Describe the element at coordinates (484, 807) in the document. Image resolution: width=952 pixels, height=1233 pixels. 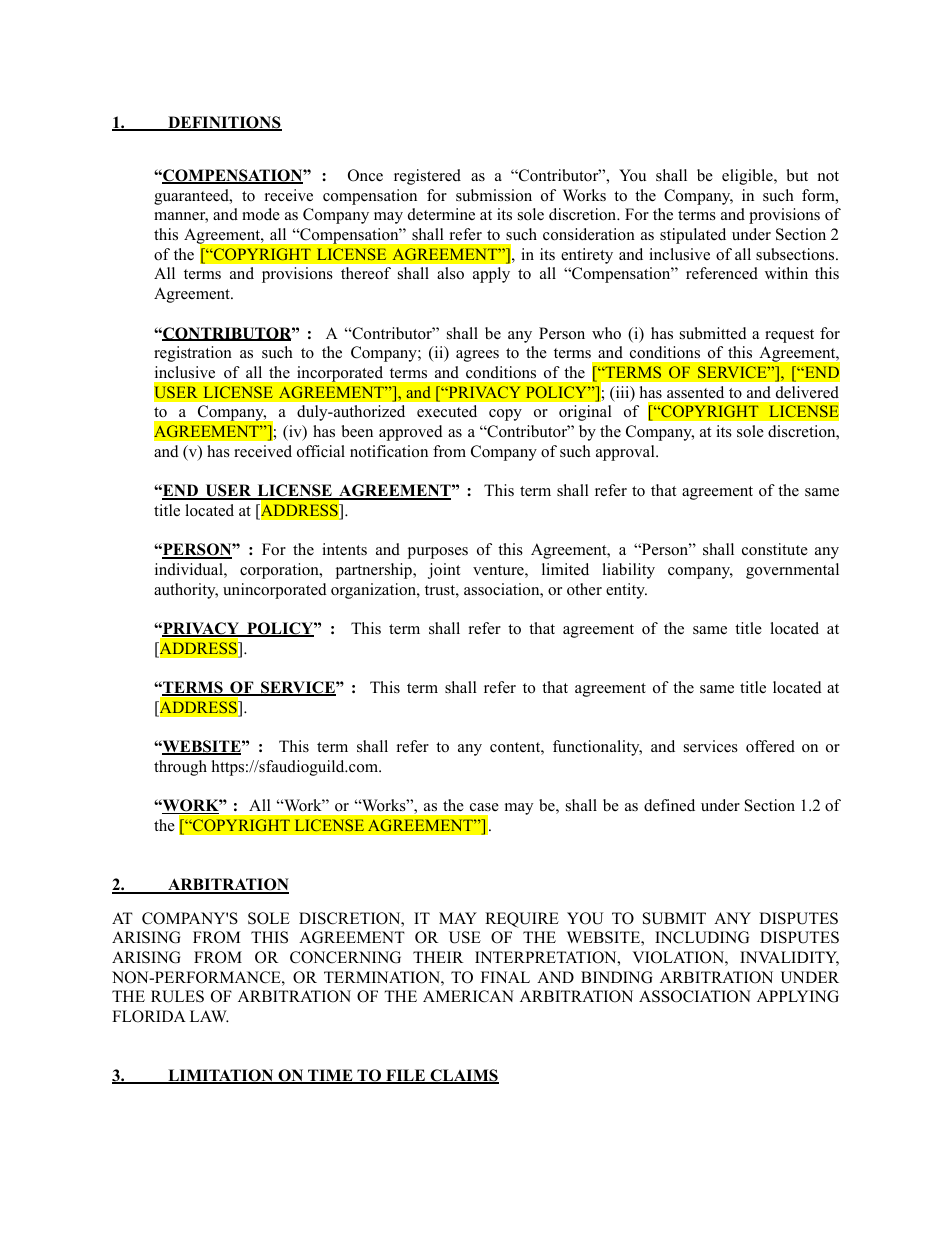
I see `case` at that location.
